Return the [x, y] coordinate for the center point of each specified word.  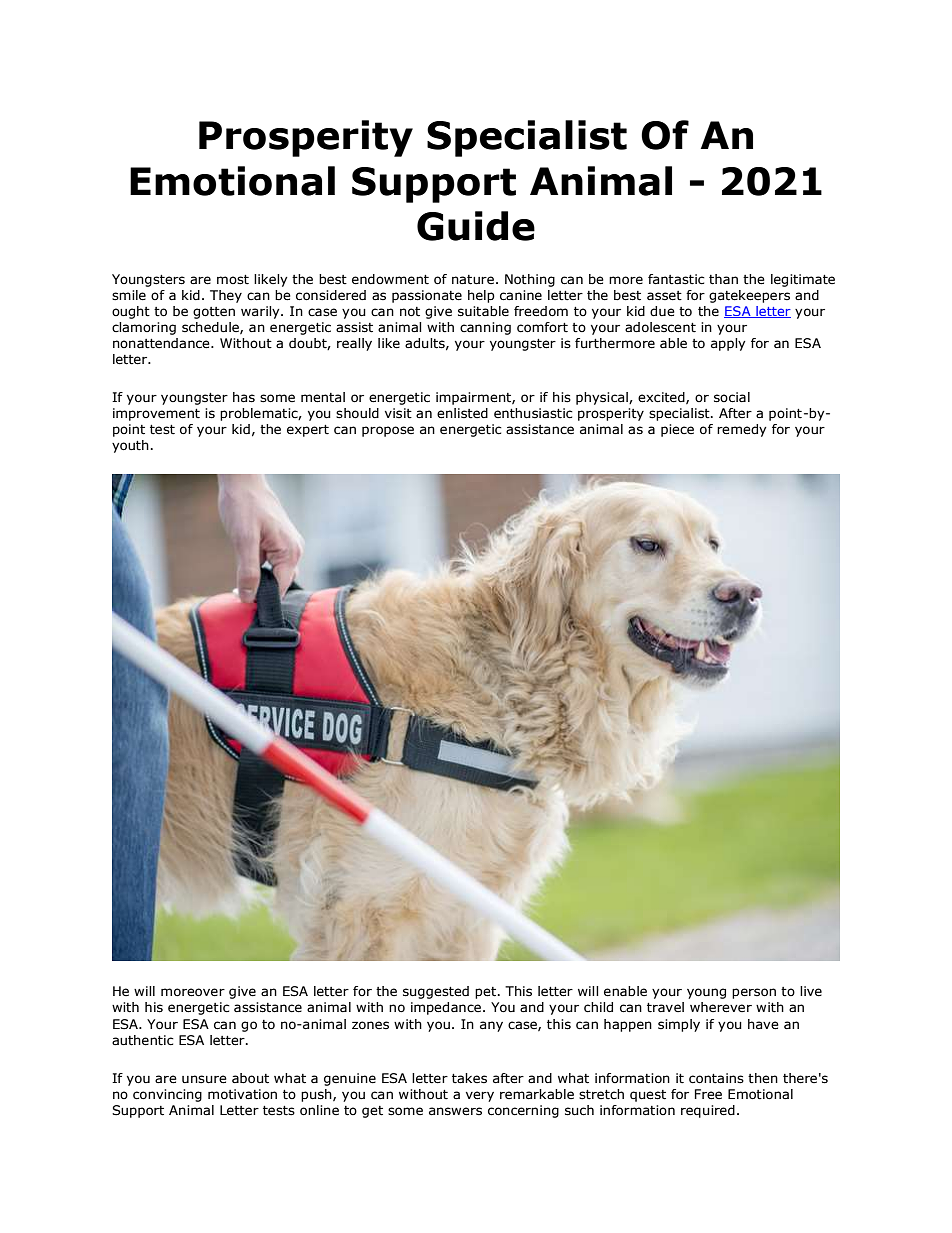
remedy [742, 430]
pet [487, 993]
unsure [204, 1079]
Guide [476, 226]
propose [388, 431]
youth [130, 446]
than [723, 279]
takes [469, 1078]
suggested [436, 992]
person [754, 993]
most [233, 280]
